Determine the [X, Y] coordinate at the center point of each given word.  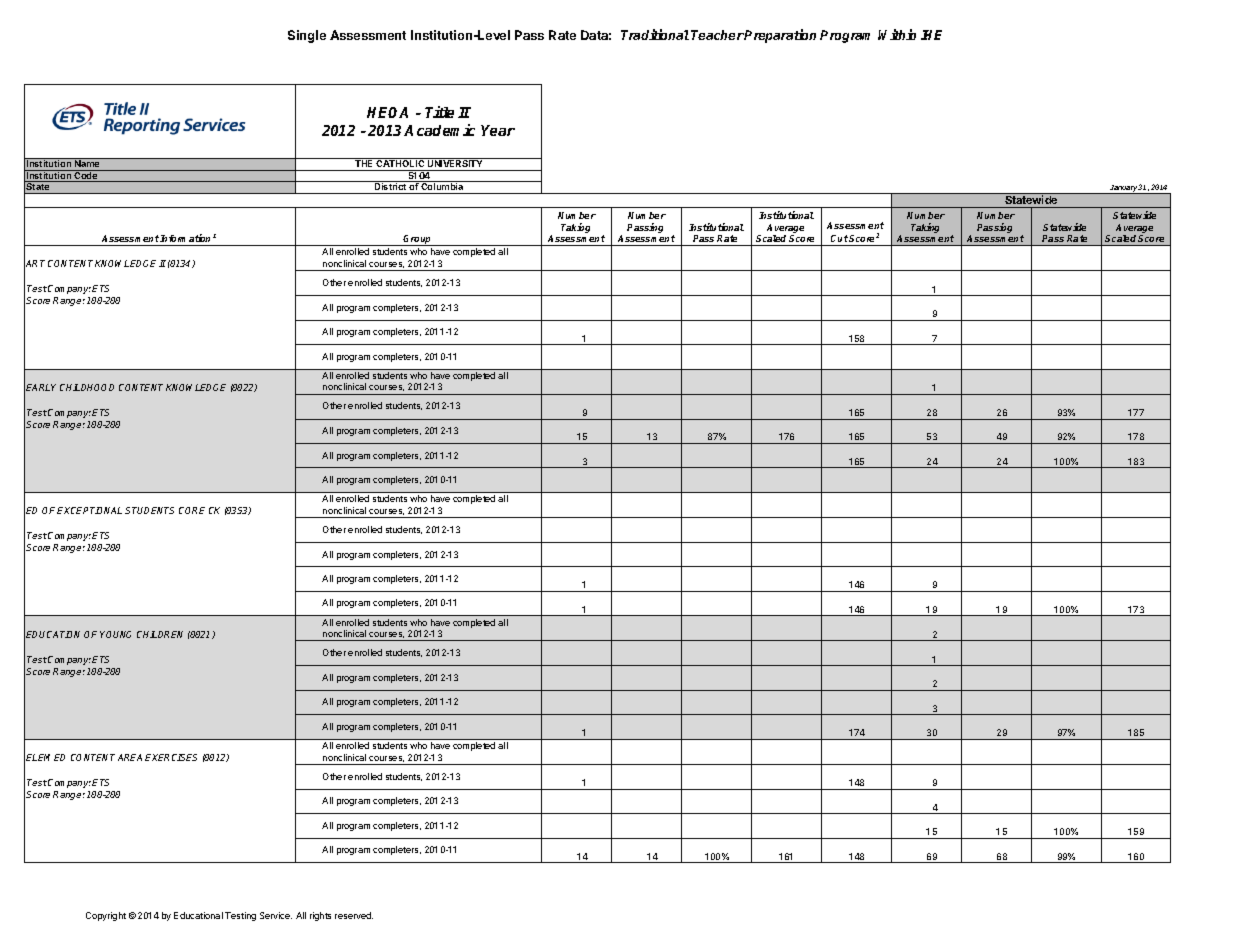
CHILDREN [160, 634]
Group [418, 240]
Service [276, 915]
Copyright [106, 916]
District [391, 188]
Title [439, 112]
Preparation [780, 36]
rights [320, 916]
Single [307, 36]
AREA [130, 757]
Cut [839, 240]
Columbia [442, 188]
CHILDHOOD [87, 387]
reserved [354, 915]
